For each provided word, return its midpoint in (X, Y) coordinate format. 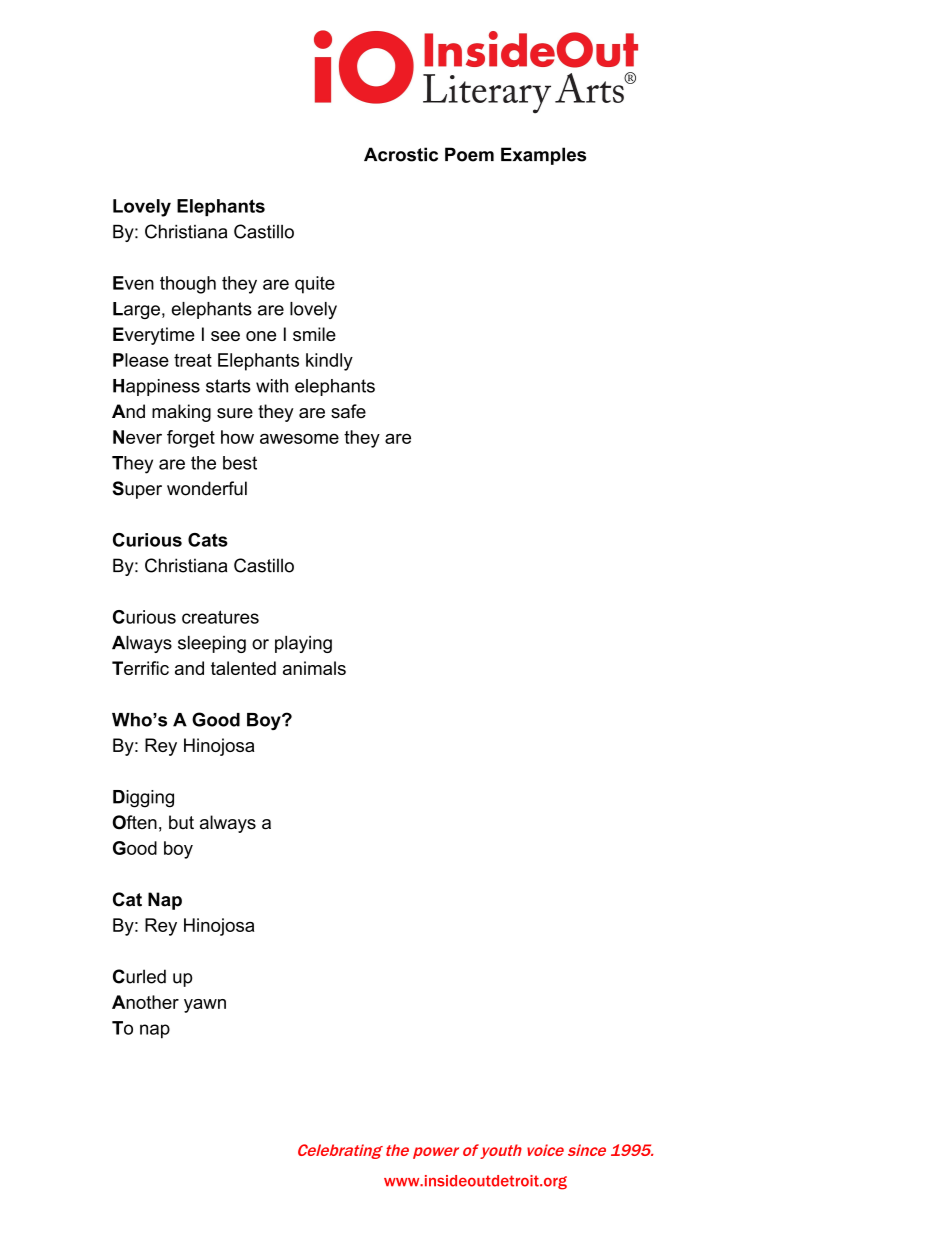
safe (348, 411)
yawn (205, 1006)
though (188, 285)
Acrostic (401, 154)
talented (243, 668)
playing (303, 644)
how (237, 437)
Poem (469, 154)
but (181, 822)
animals (314, 668)
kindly (329, 362)
